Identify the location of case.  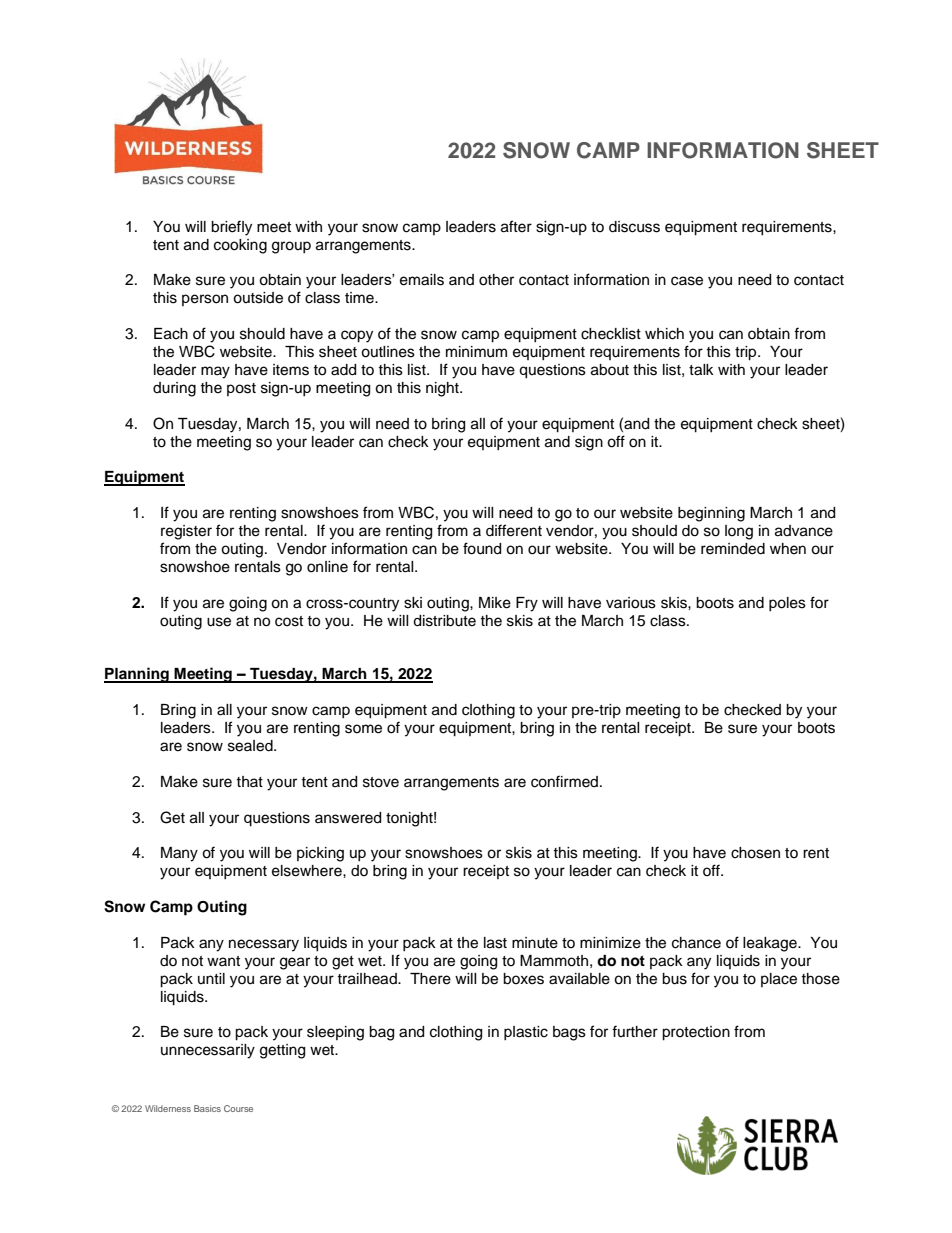
(687, 281).
